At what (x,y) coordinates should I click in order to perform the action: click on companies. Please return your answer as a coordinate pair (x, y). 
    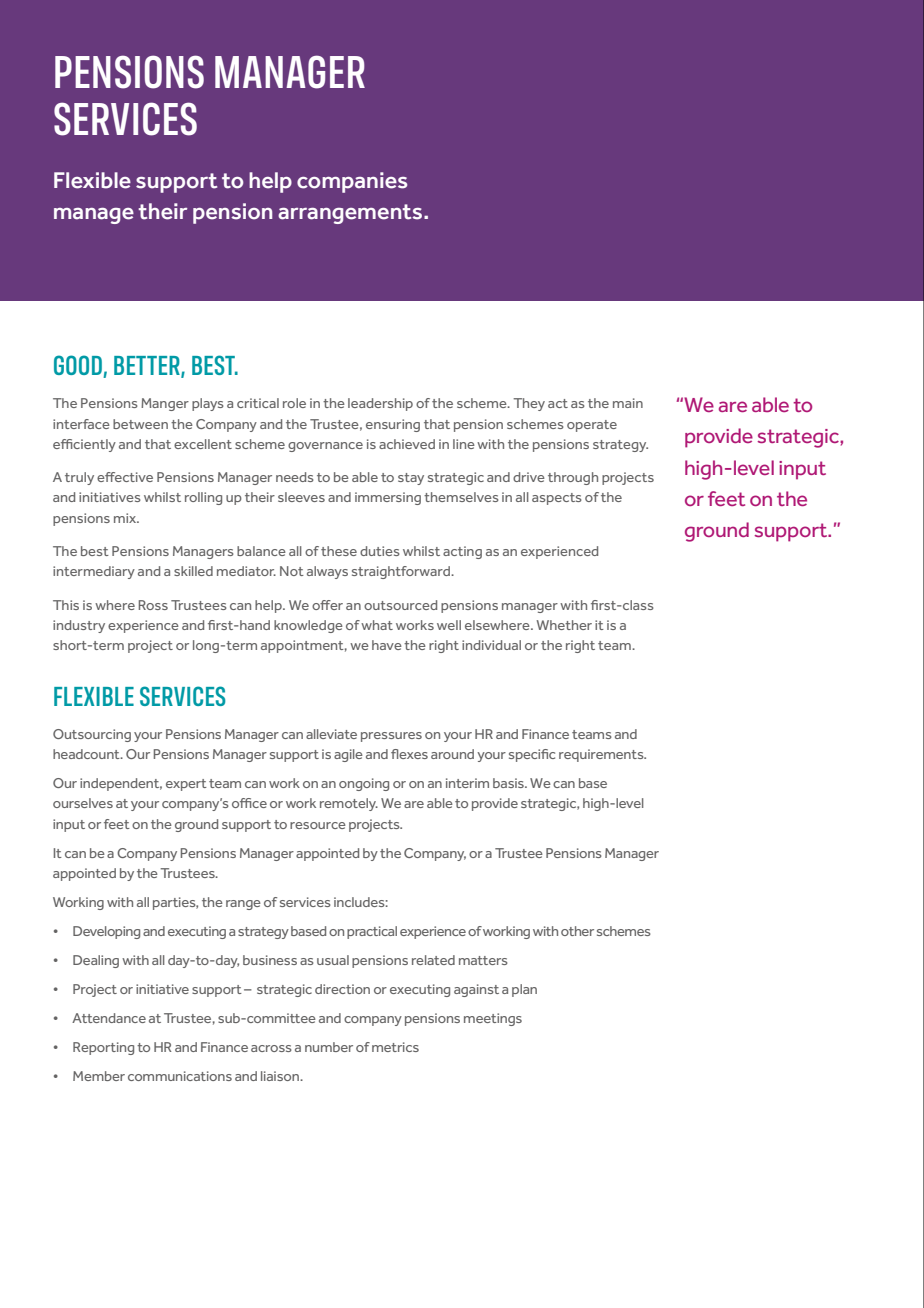
    Looking at the image, I should click on (352, 182).
